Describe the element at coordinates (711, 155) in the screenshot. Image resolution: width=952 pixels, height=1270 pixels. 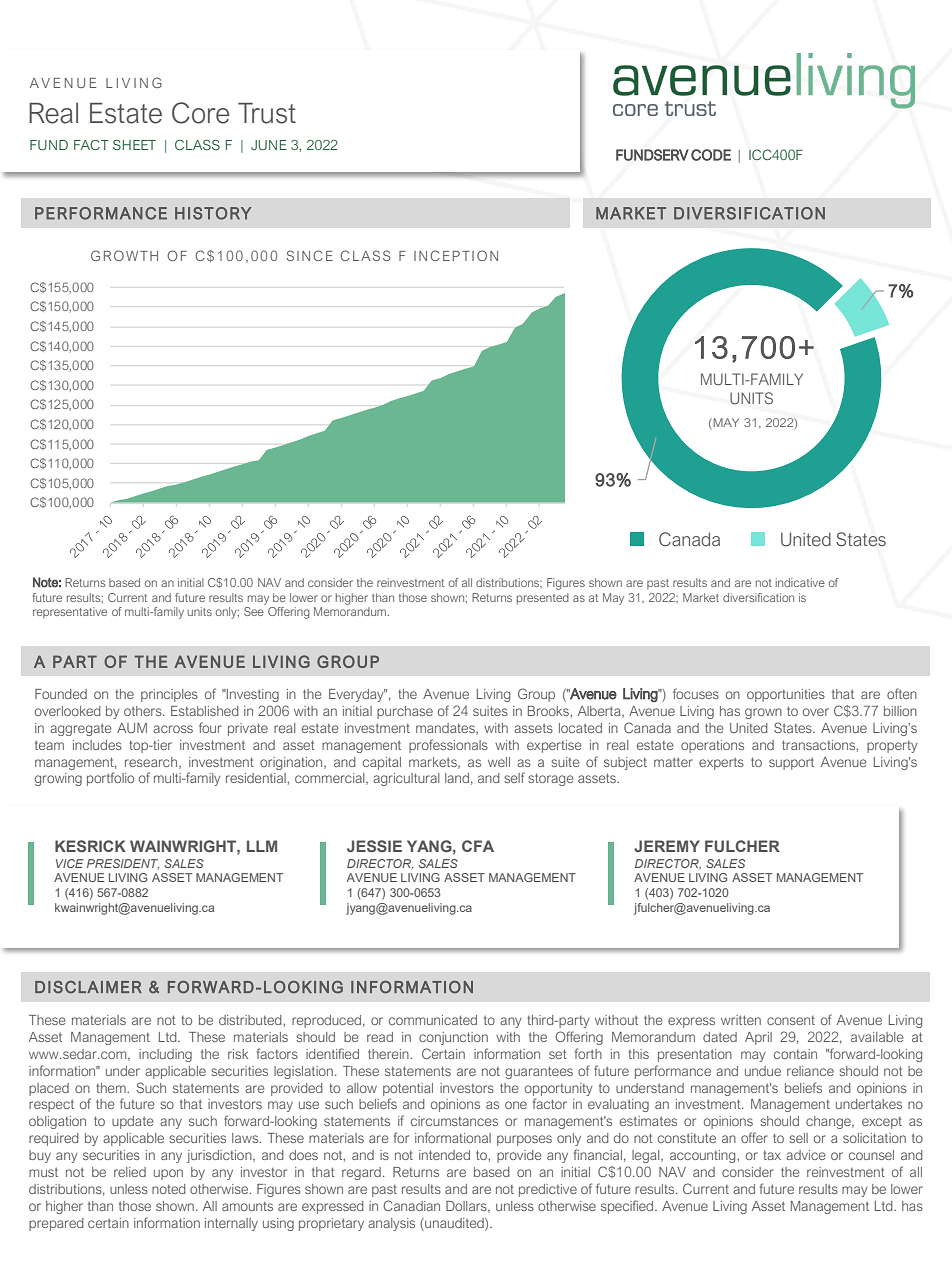
I see `CODE` at that location.
